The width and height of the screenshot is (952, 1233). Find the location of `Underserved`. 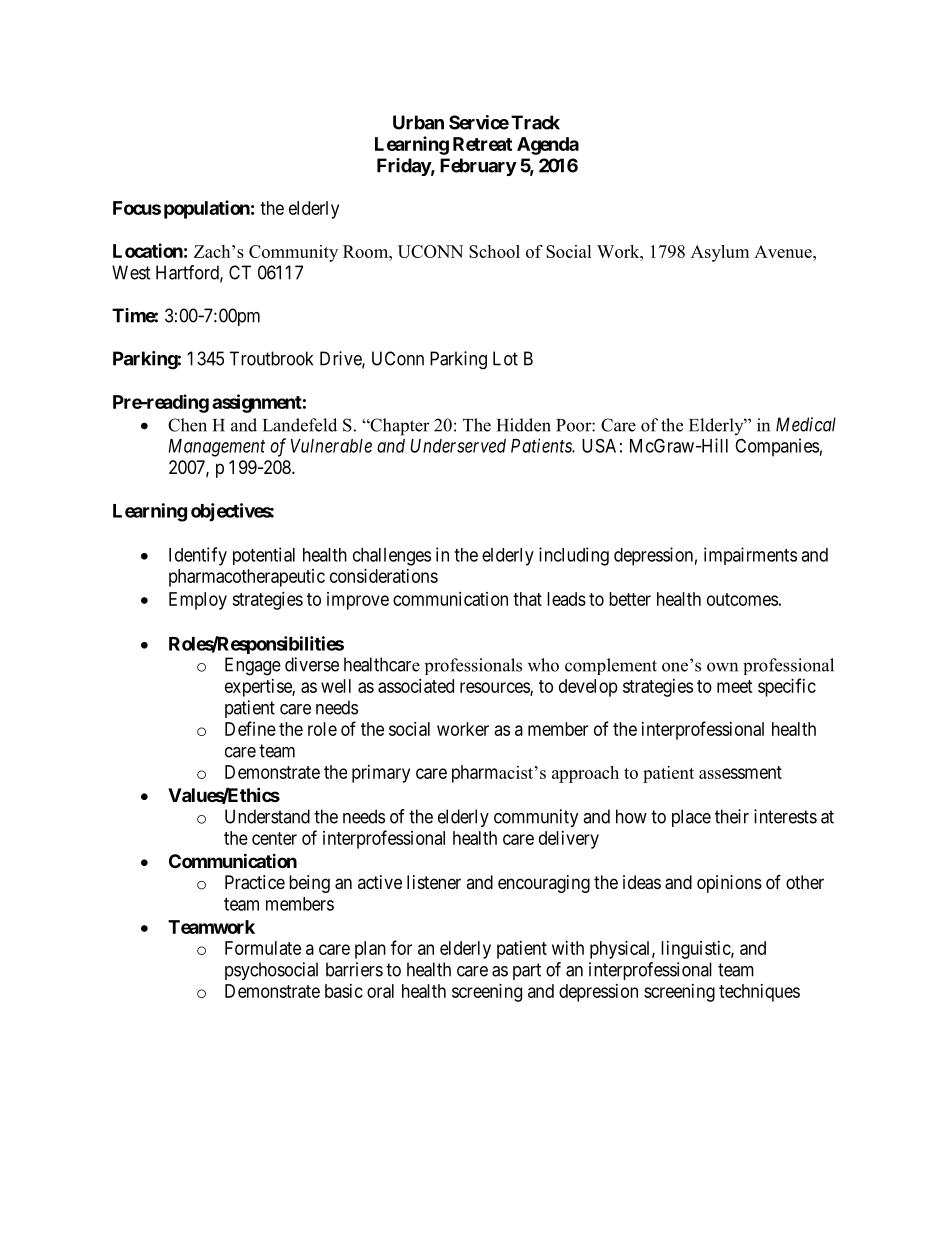

Underserved is located at coordinates (458, 446).
